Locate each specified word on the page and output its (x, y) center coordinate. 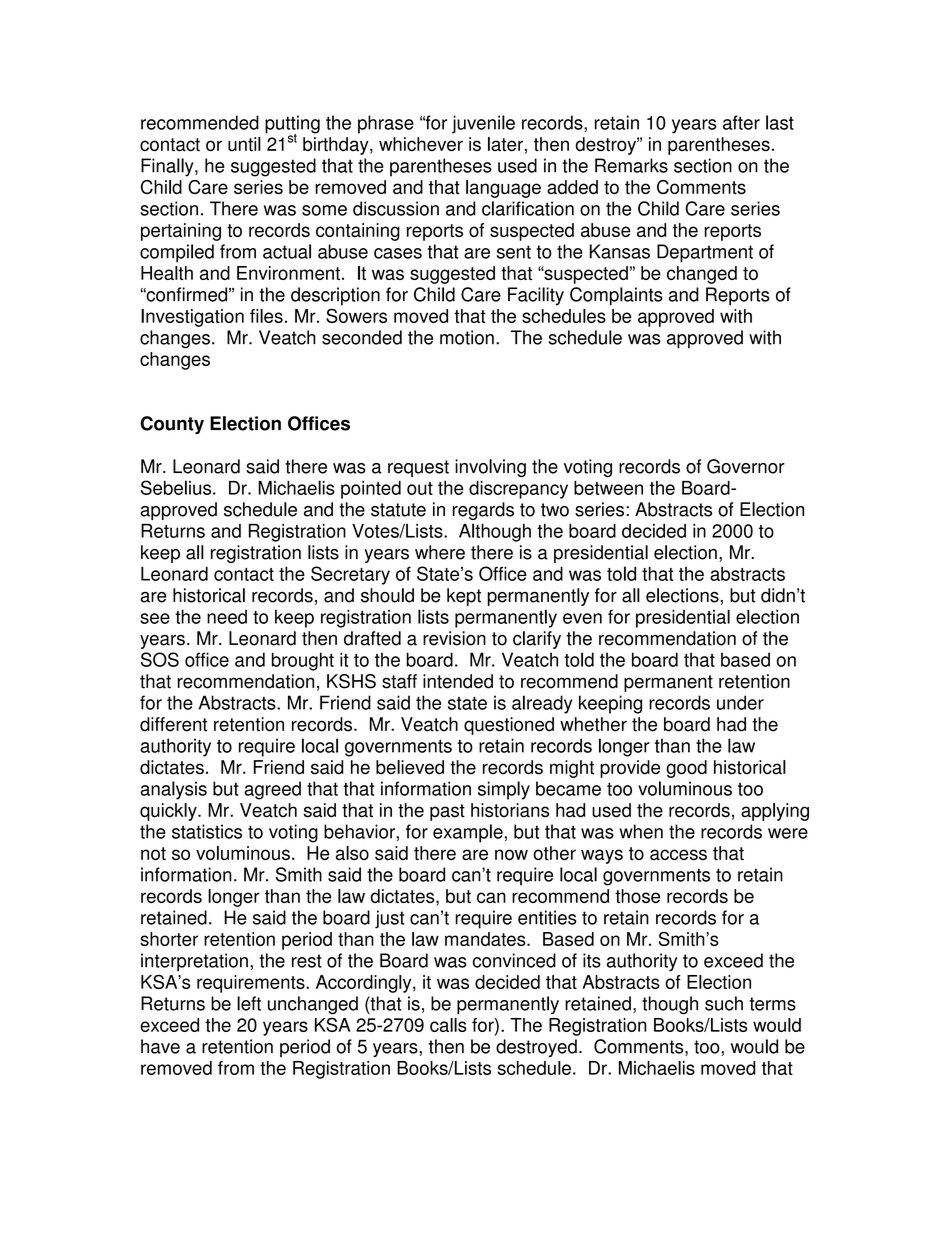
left (249, 1003)
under (740, 702)
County (172, 425)
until (244, 144)
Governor (746, 466)
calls (448, 1025)
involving (490, 468)
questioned (509, 726)
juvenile (483, 124)
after (741, 122)
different (173, 724)
